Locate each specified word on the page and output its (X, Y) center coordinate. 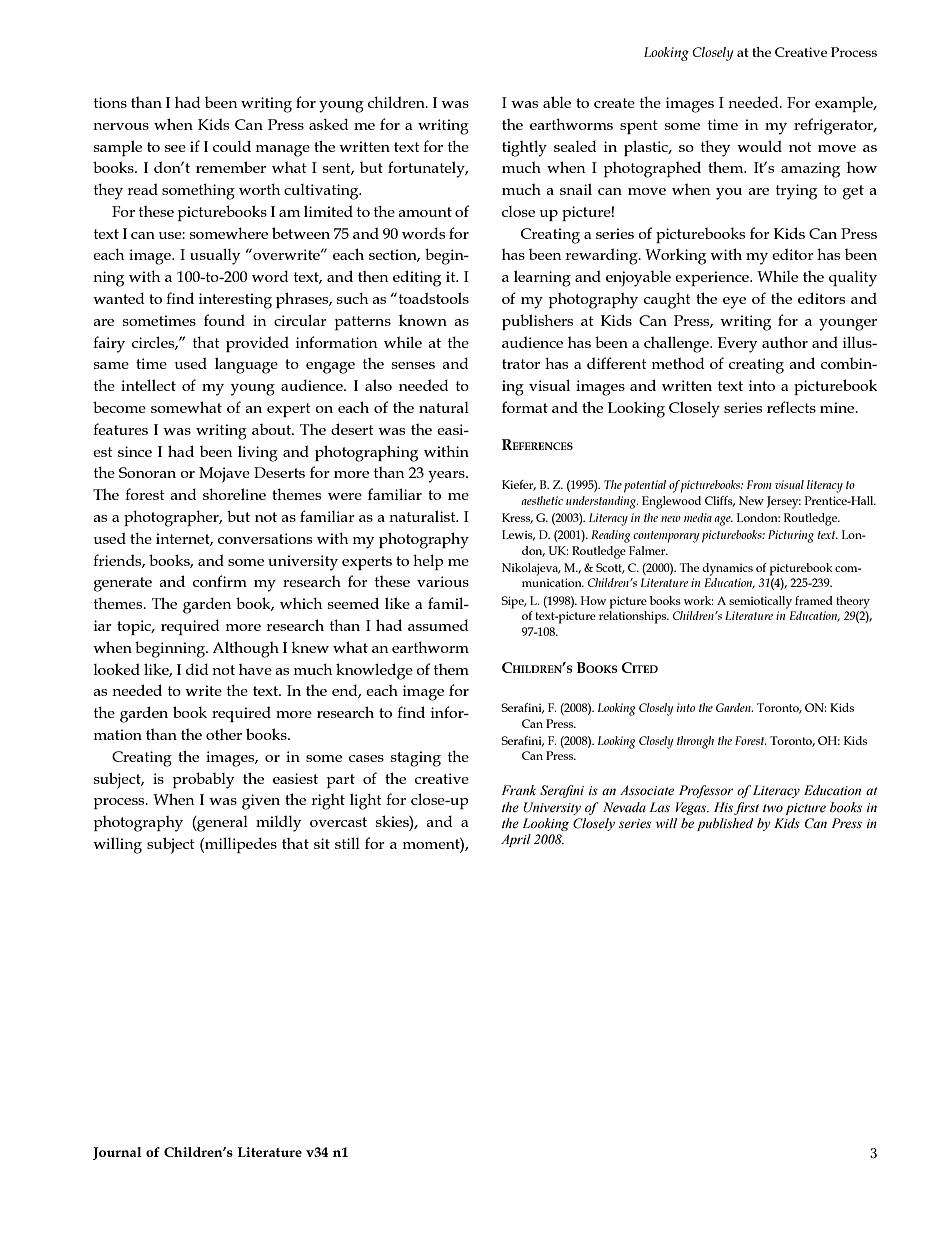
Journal (117, 1153)
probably (203, 780)
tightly (524, 148)
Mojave (224, 475)
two (773, 808)
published (725, 824)
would (759, 146)
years (447, 477)
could (232, 146)
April (516, 840)
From (759, 484)
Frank (519, 790)
